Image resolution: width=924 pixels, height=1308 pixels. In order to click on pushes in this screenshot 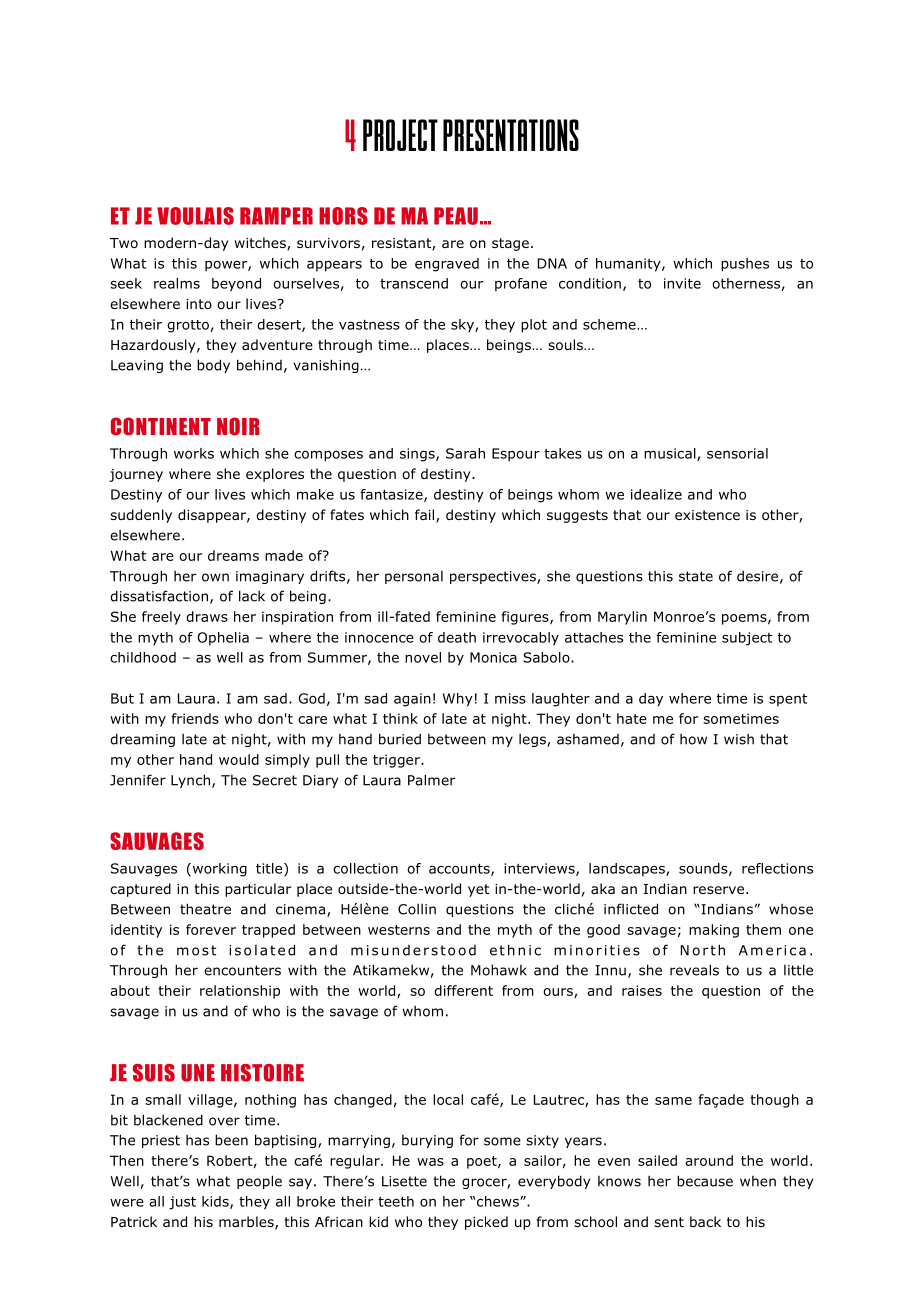, I will do `click(745, 265)`.
